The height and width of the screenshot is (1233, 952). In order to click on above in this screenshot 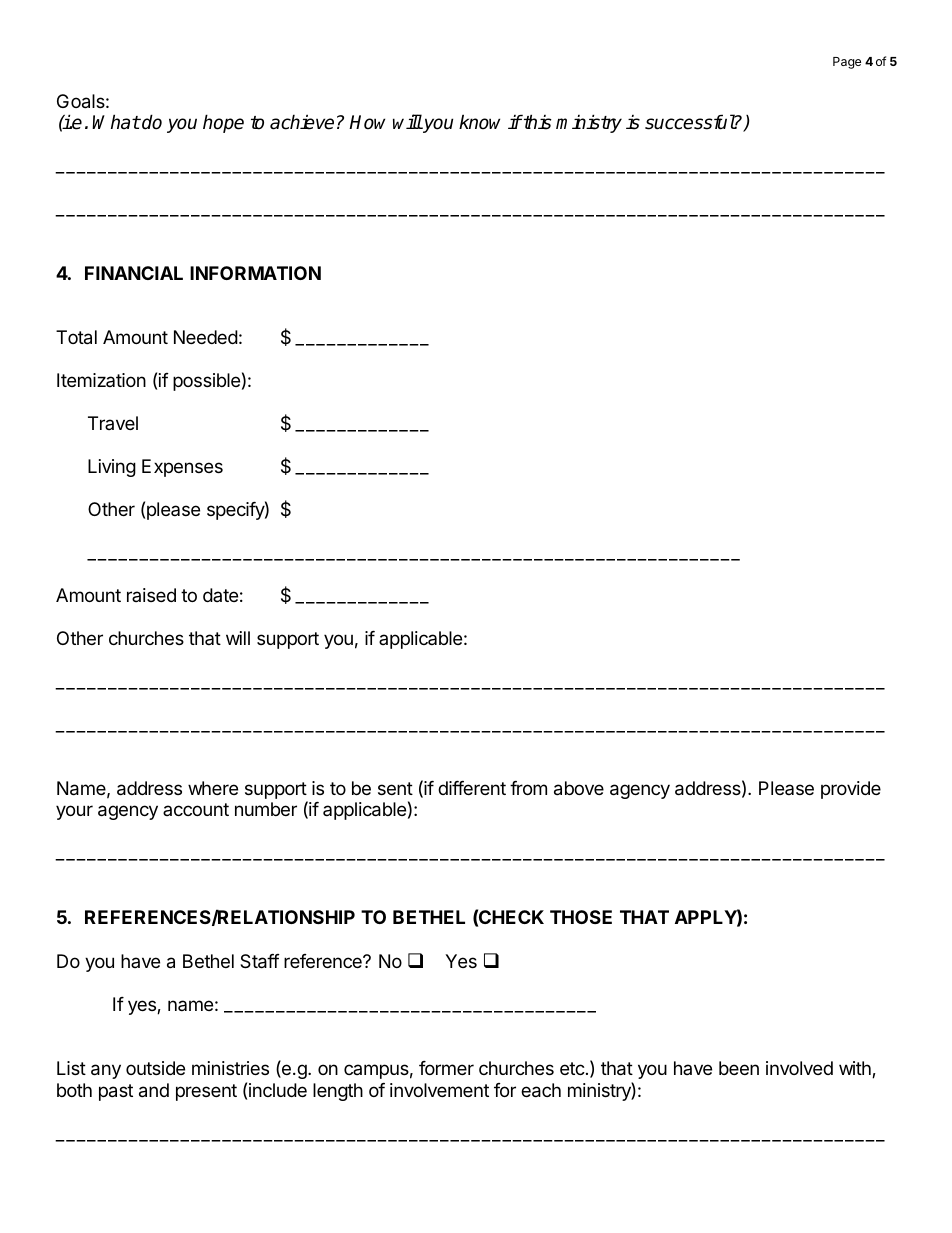, I will do `click(579, 788)`.
